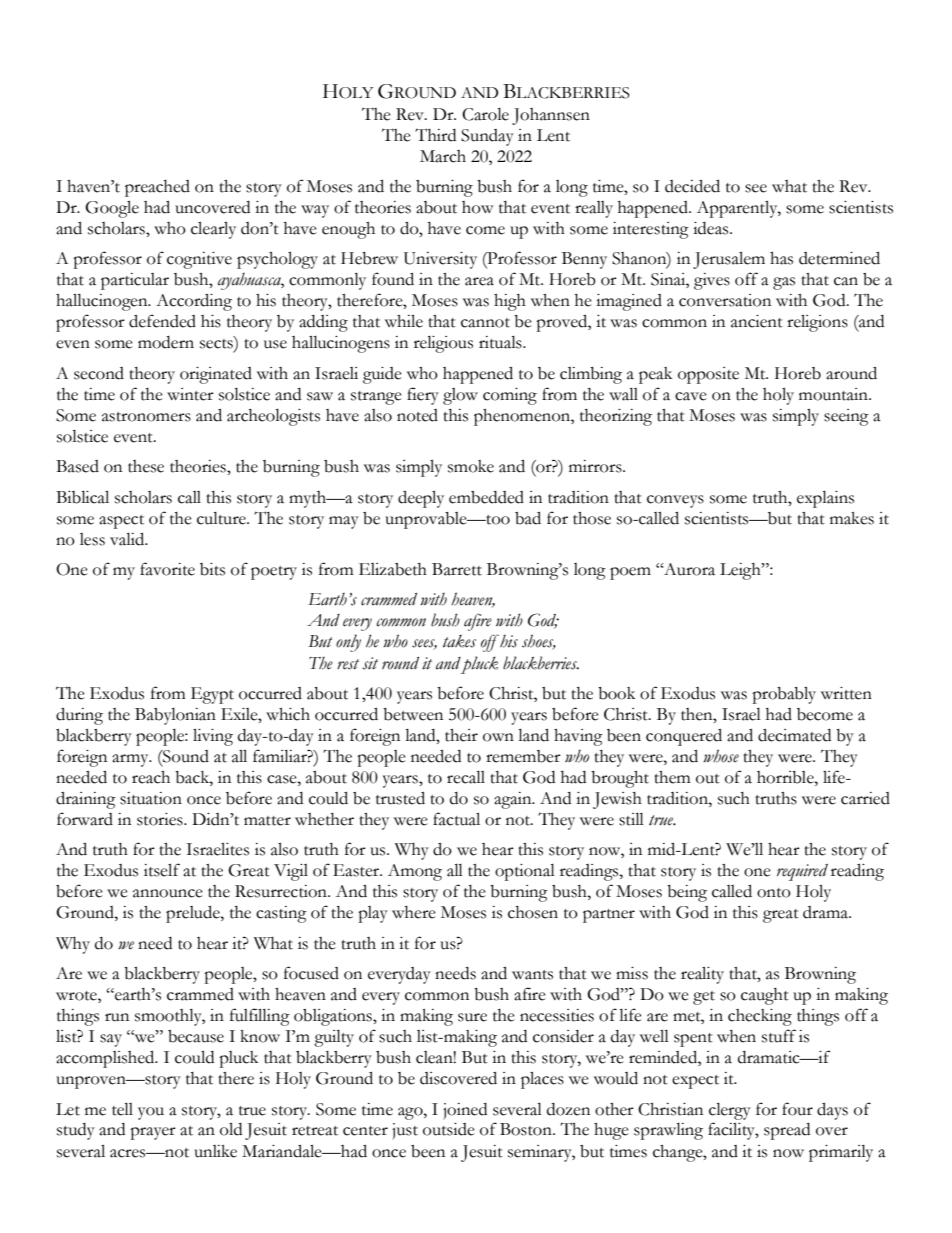 This image has width=952, height=1233. I want to click on joined, so click(465, 1111).
